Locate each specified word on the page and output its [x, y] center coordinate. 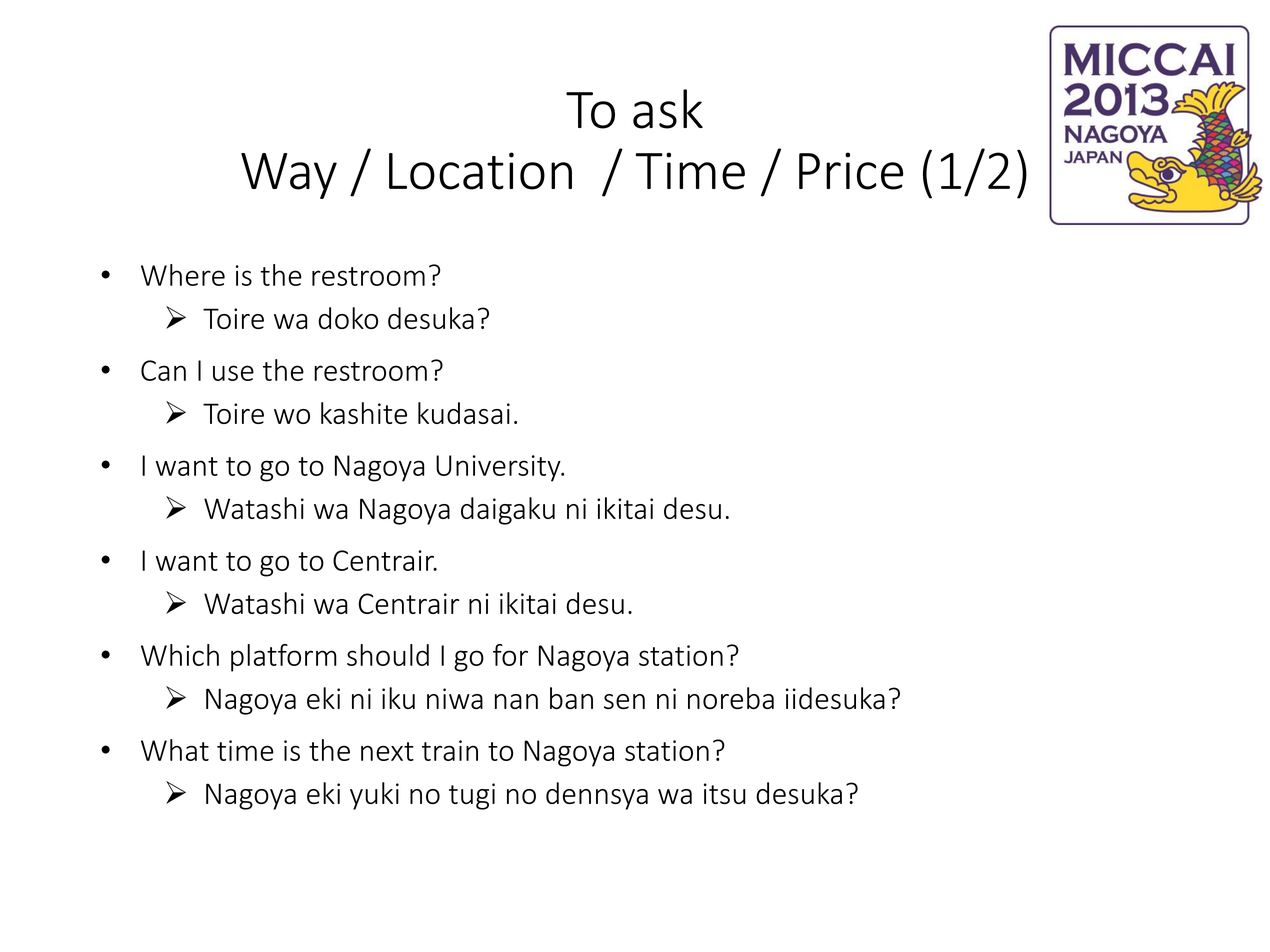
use [233, 373]
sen [624, 701]
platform [284, 658]
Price [851, 171]
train [450, 750]
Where [183, 275]
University [499, 468]
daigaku [508, 511]
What [175, 750]
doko [348, 318]
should [388, 655]
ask [668, 109]
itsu [725, 793]
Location [480, 171]
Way [289, 176]
